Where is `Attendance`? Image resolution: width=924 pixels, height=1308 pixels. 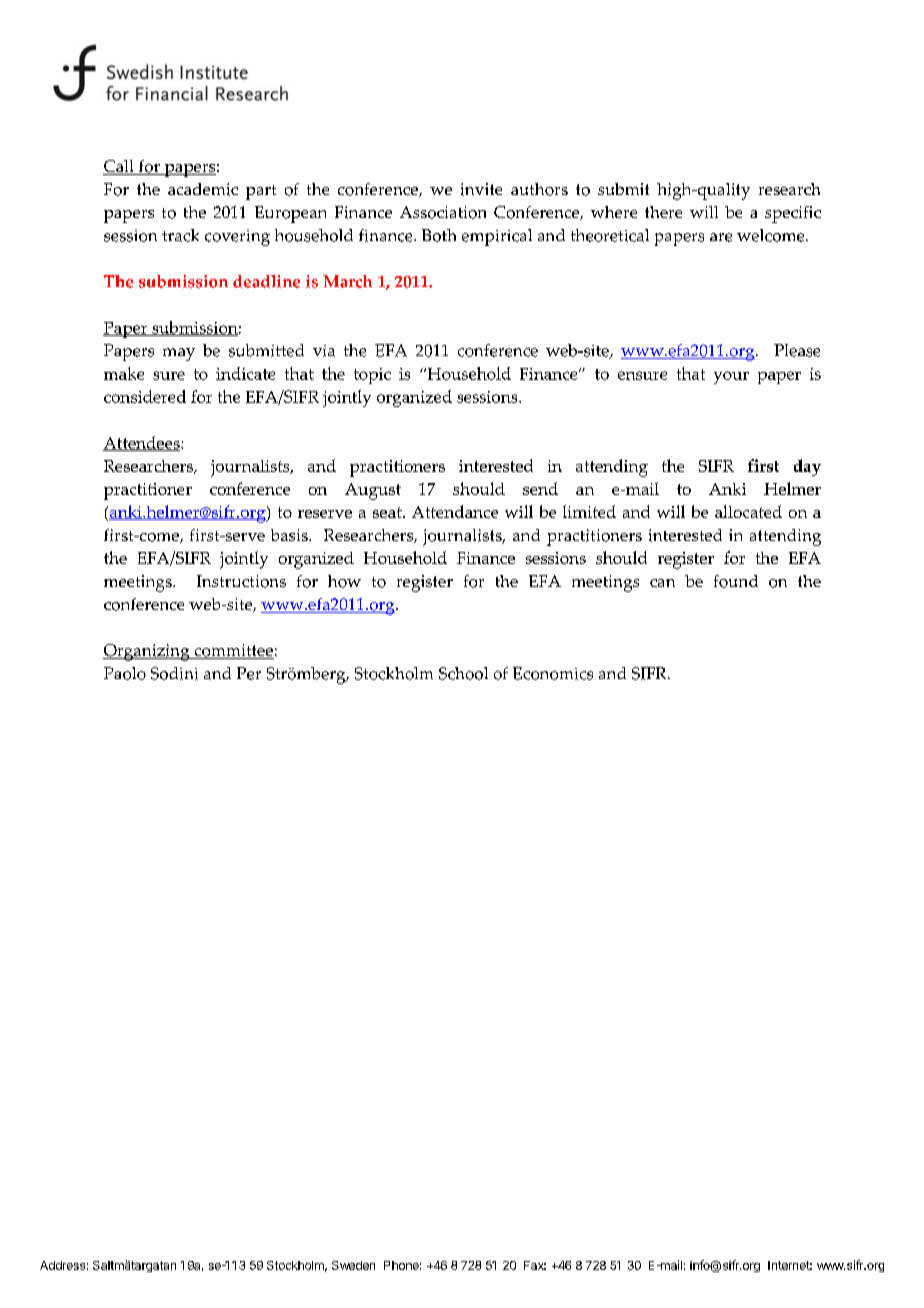
Attendance is located at coordinates (455, 511).
